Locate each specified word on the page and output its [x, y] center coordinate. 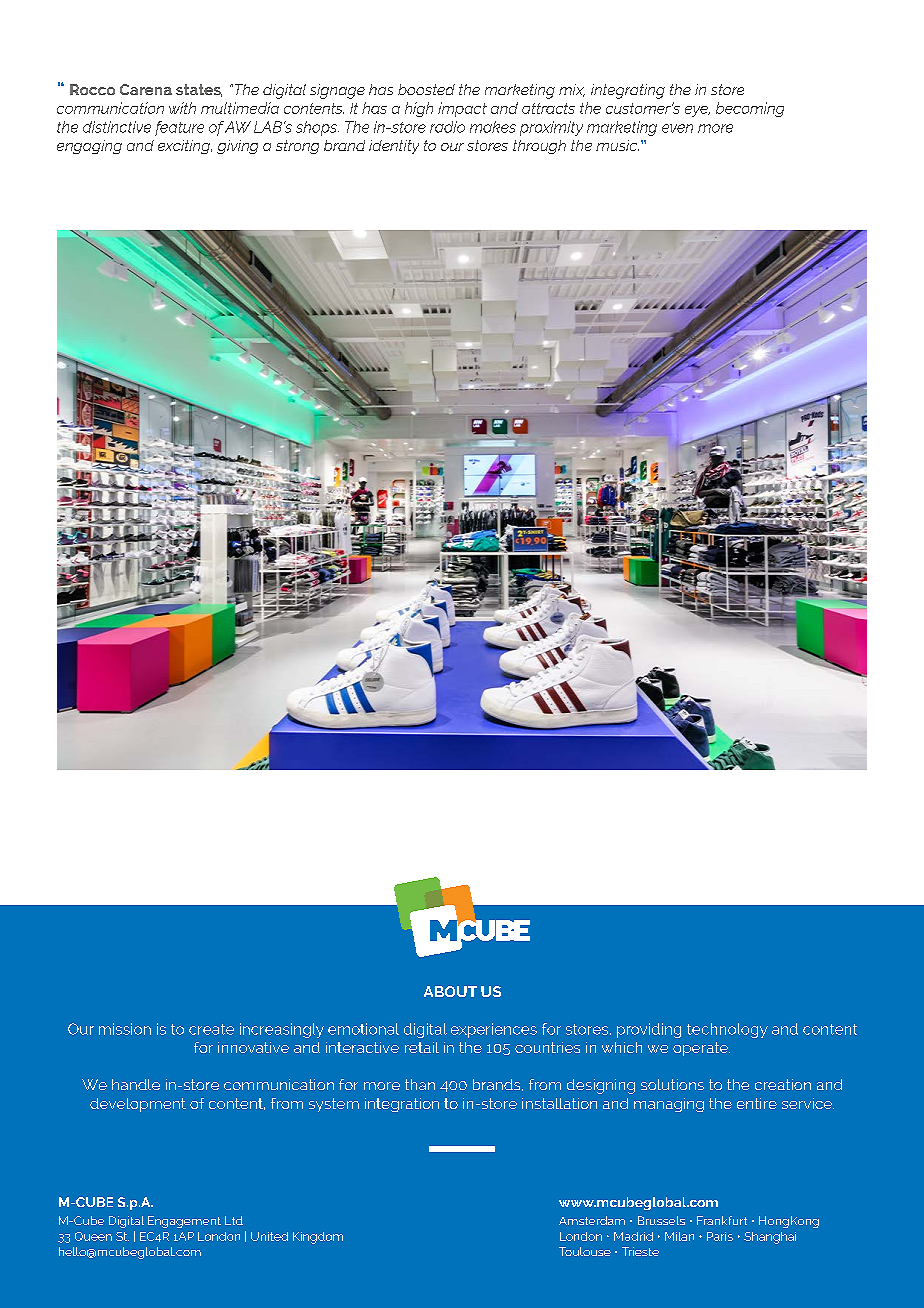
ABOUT [450, 991]
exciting [185, 147]
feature [179, 128]
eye [697, 111]
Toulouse [585, 1251]
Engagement [184, 1222]
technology [727, 1030]
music [617, 145]
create [211, 1029]
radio [447, 127]
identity [394, 147]
